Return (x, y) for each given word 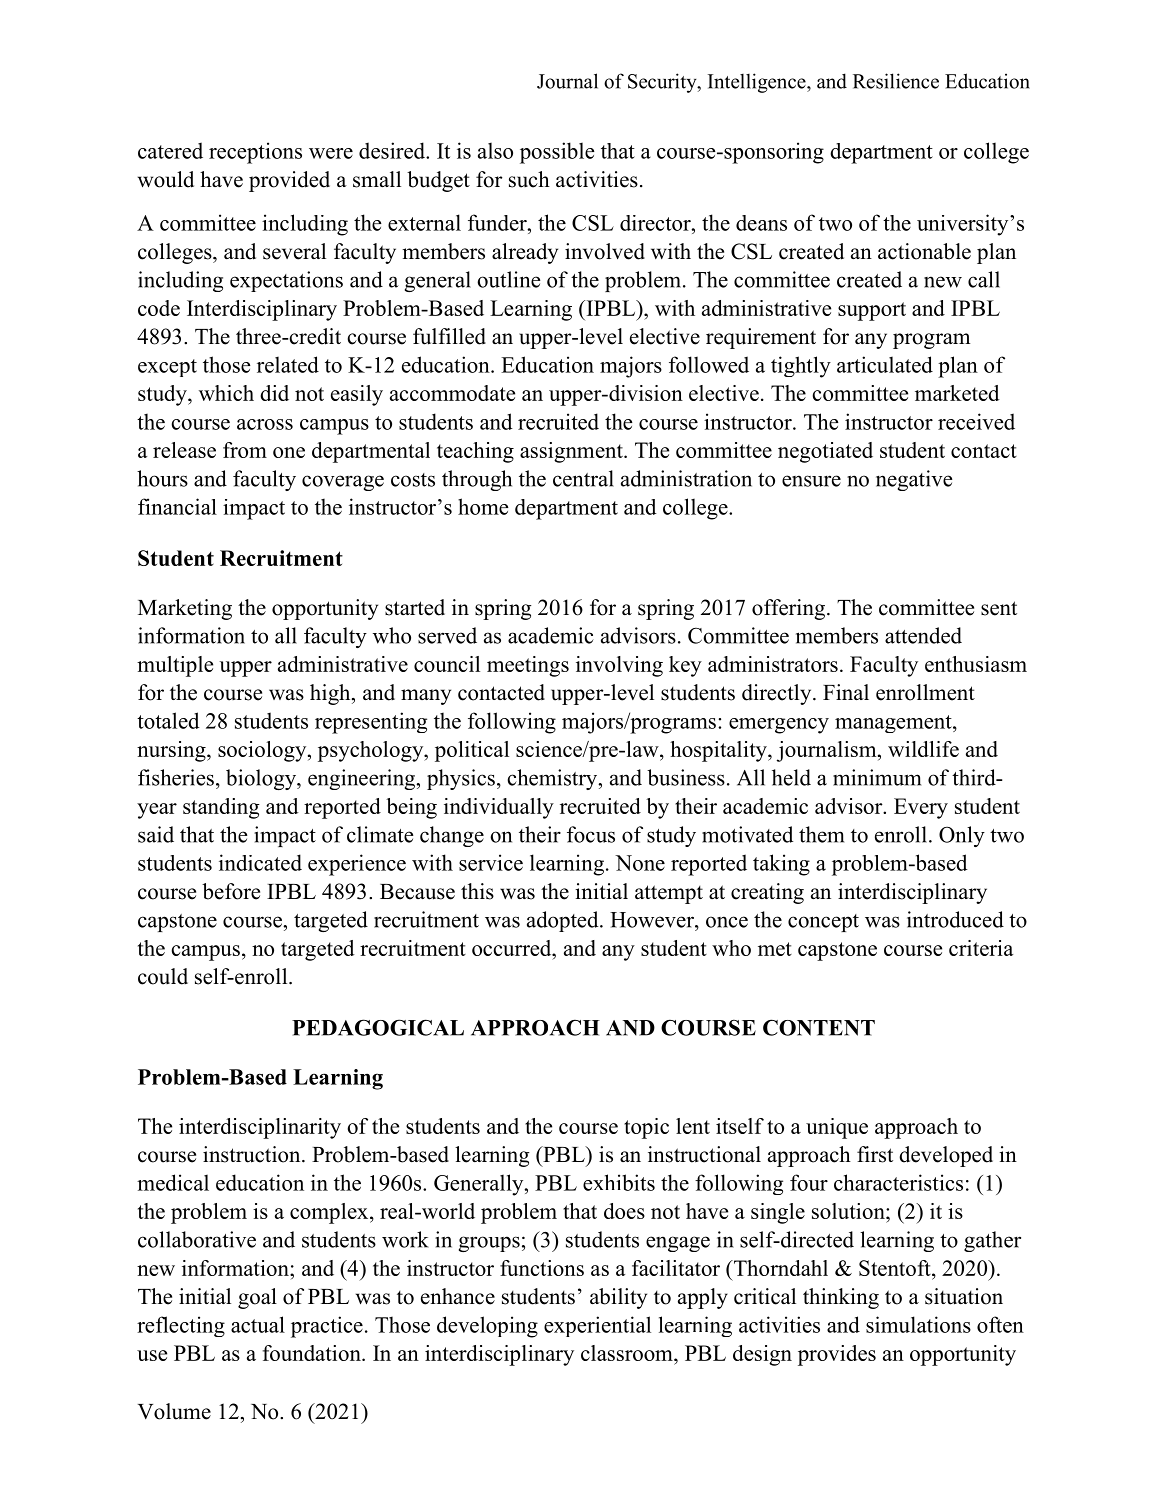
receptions (255, 153)
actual (258, 1324)
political (472, 751)
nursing (172, 751)
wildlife (923, 749)
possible (557, 153)
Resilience (896, 81)
